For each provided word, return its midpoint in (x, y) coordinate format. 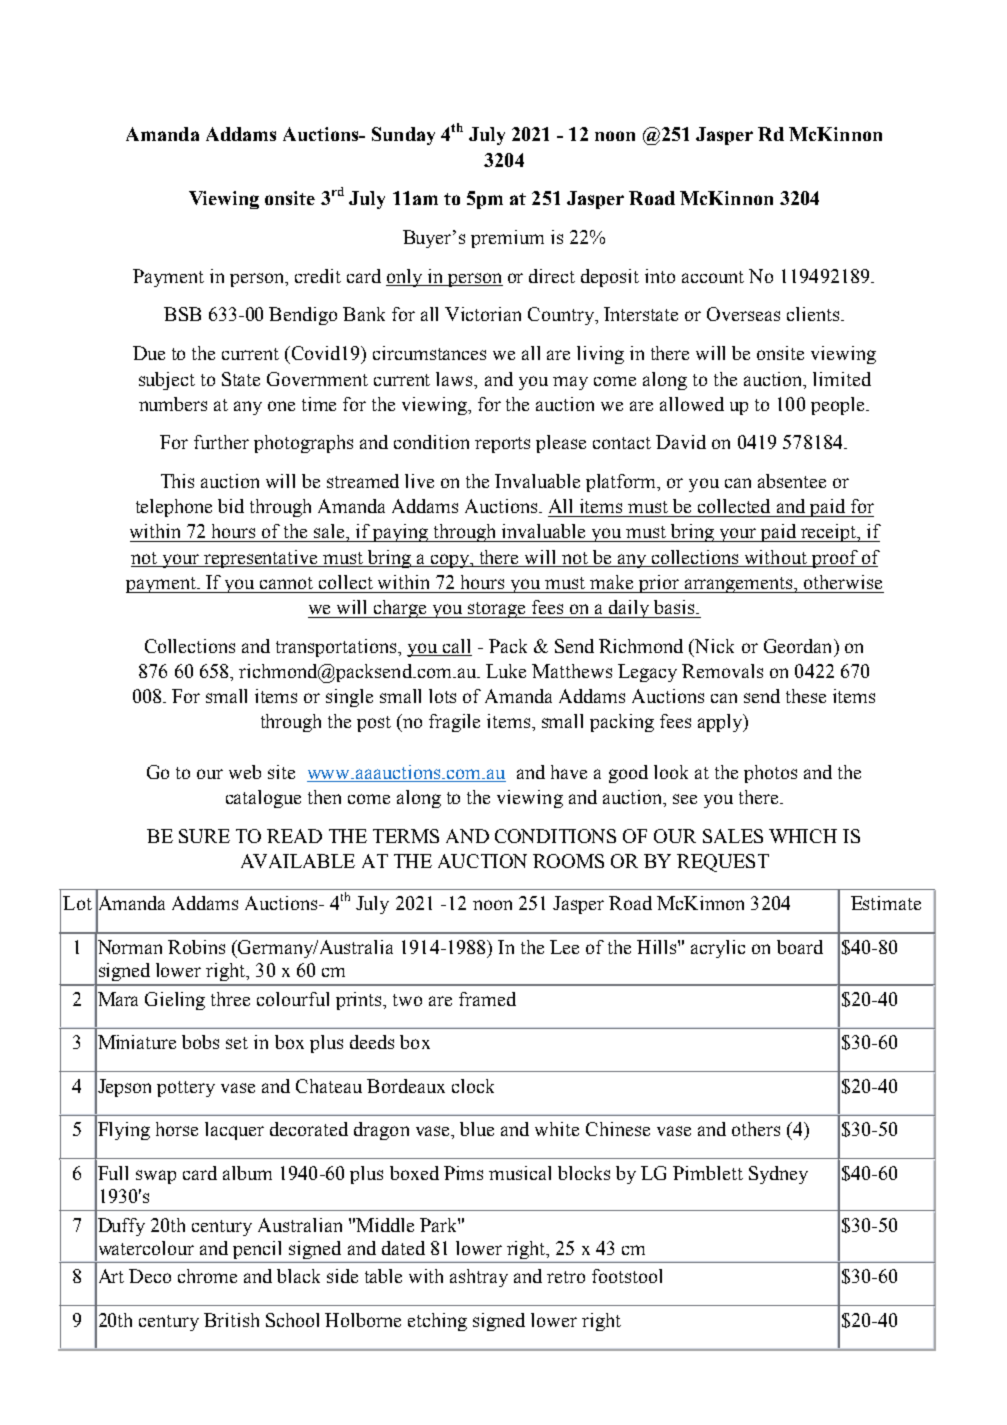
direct (552, 276)
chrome (207, 1276)
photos (770, 774)
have (569, 772)
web (245, 772)
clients (813, 314)
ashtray (479, 1278)
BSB (182, 314)
